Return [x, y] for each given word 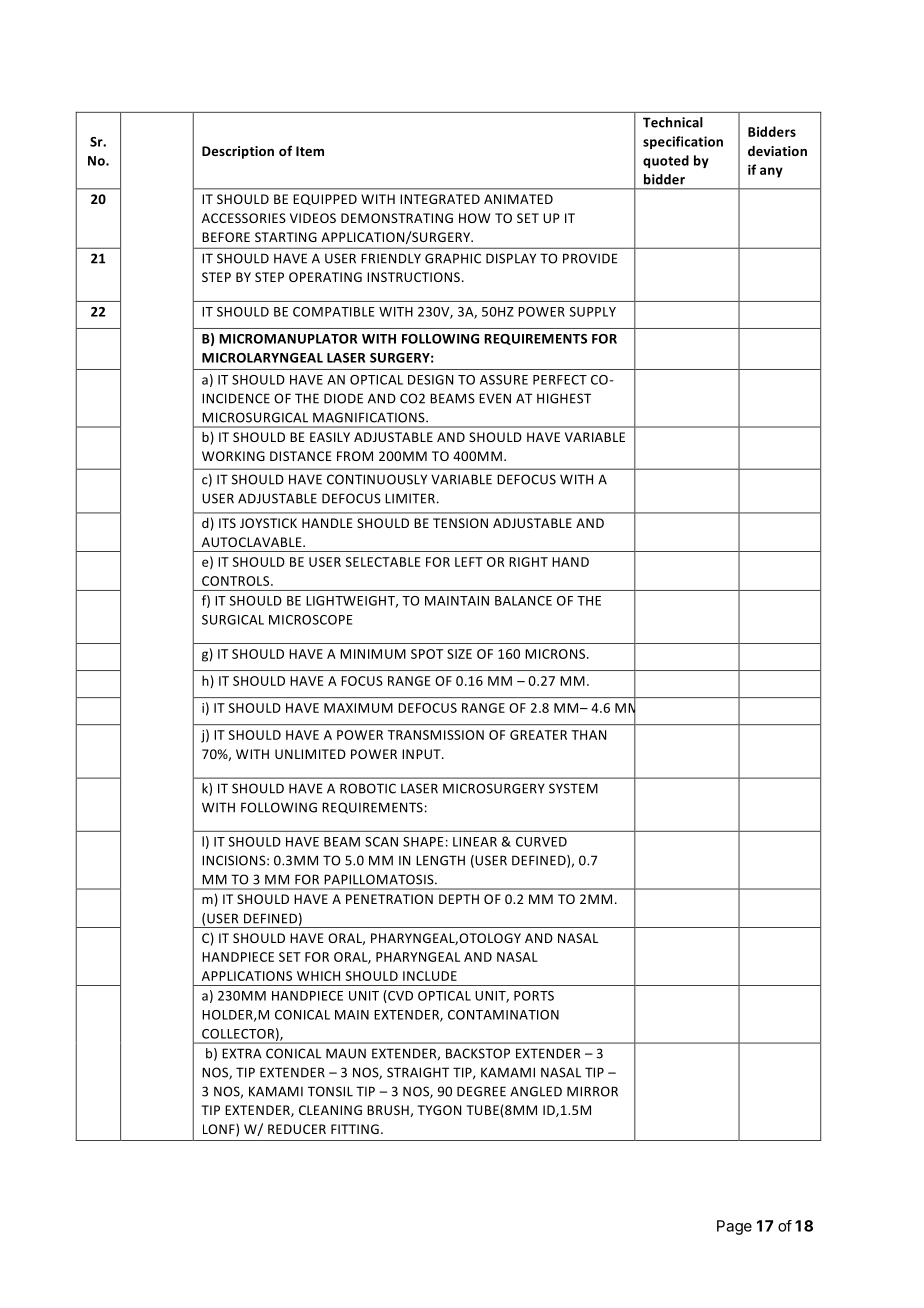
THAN [588, 735]
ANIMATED [518, 199]
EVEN [495, 398]
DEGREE [481, 1091]
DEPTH [459, 899]
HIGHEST [564, 398]
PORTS [534, 996]
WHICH [318, 976]
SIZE [459, 654]
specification [683, 142]
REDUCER [297, 1129]
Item [310, 151]
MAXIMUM [358, 708]
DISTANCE [301, 456]
